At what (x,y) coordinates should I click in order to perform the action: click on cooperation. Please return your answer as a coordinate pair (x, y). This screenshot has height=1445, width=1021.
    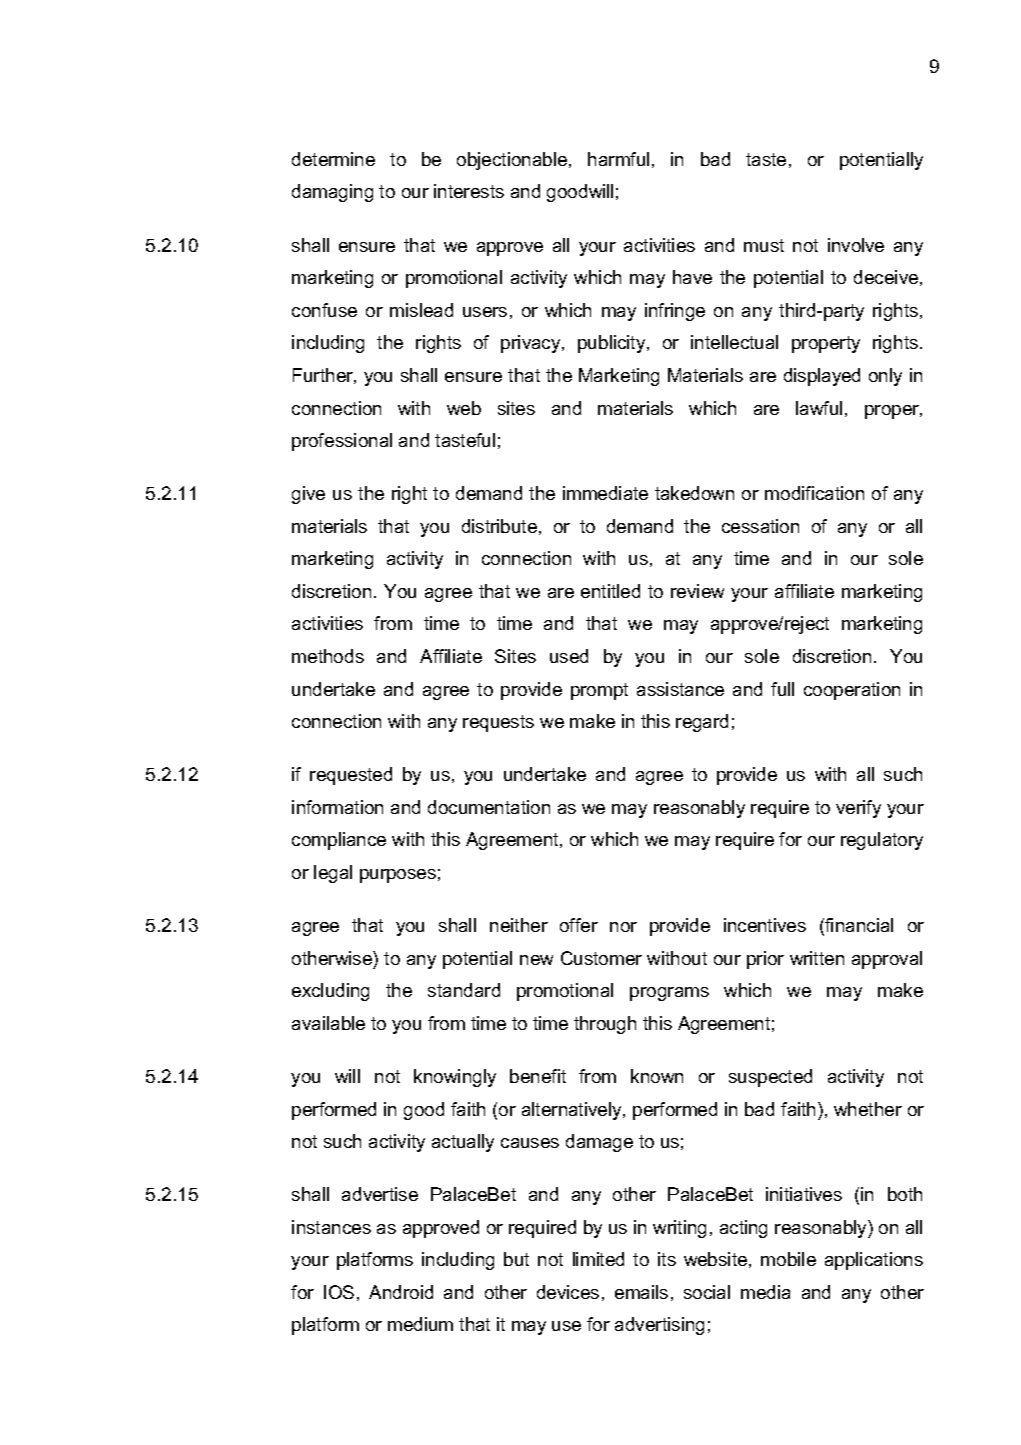
    Looking at the image, I should click on (852, 691).
